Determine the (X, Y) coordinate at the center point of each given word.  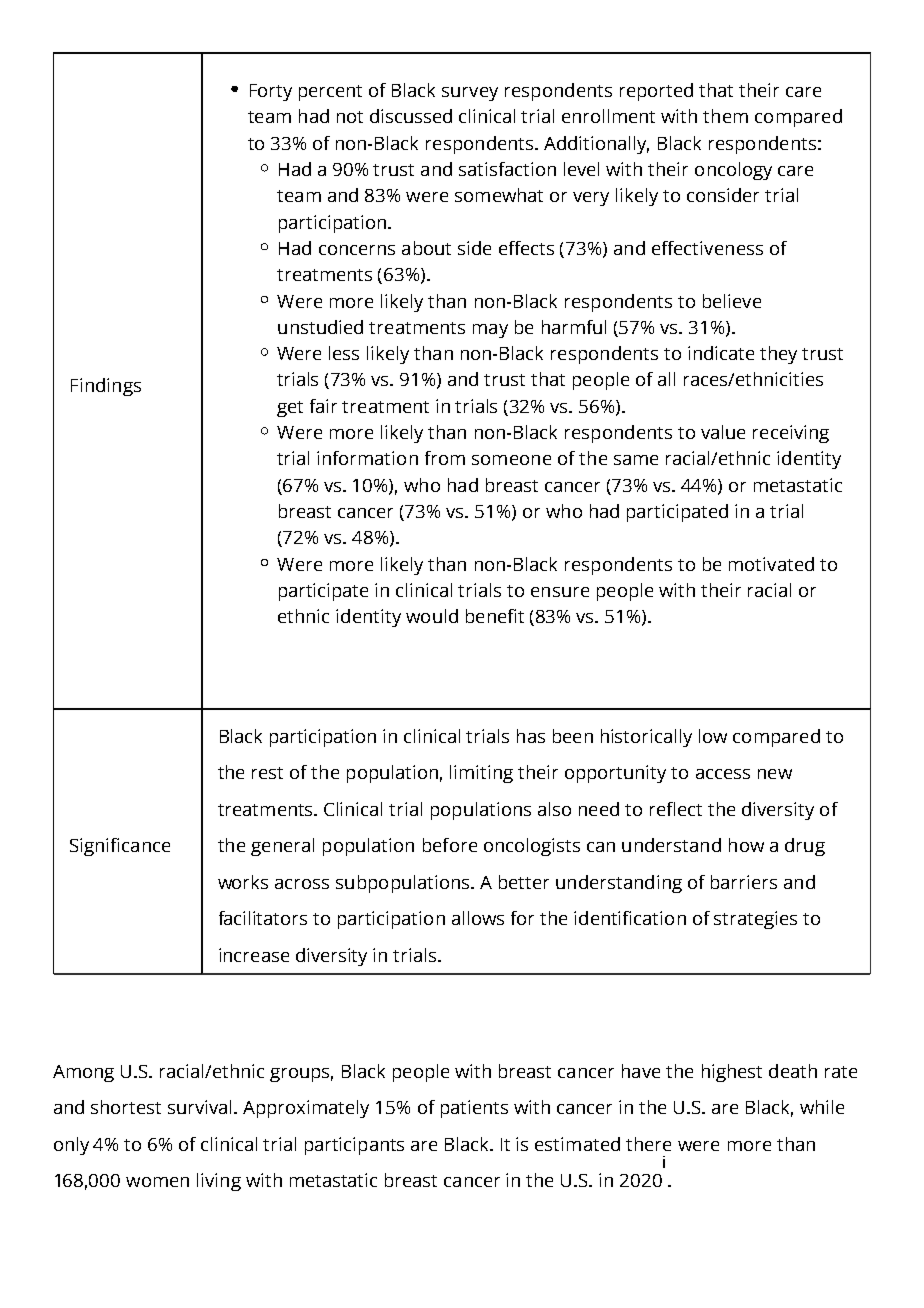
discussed (411, 116)
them (725, 116)
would (432, 616)
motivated (771, 564)
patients (474, 1109)
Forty (271, 92)
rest (267, 773)
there (648, 1144)
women (157, 1182)
